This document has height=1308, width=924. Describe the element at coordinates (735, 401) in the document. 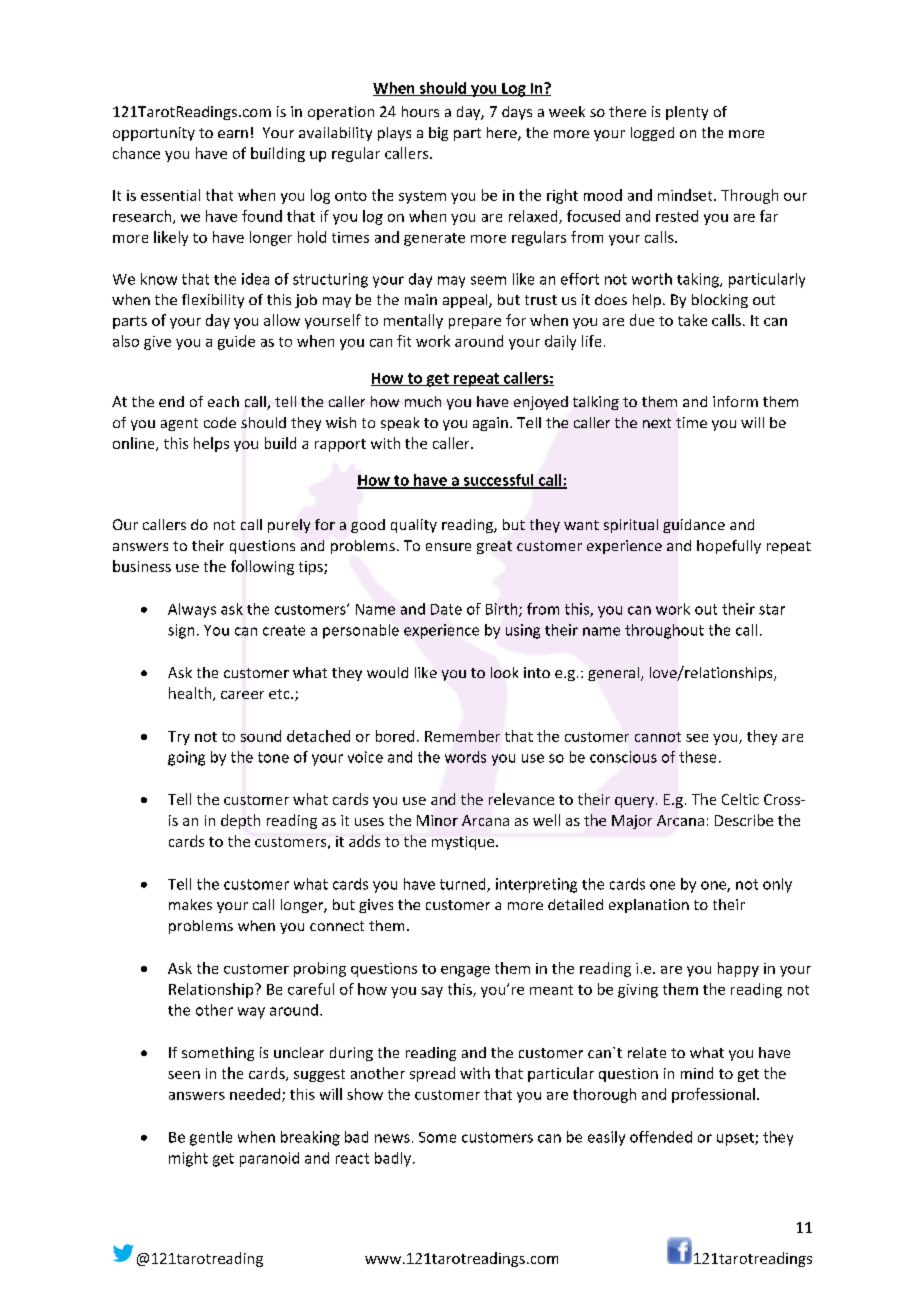

I see `inform` at that location.
